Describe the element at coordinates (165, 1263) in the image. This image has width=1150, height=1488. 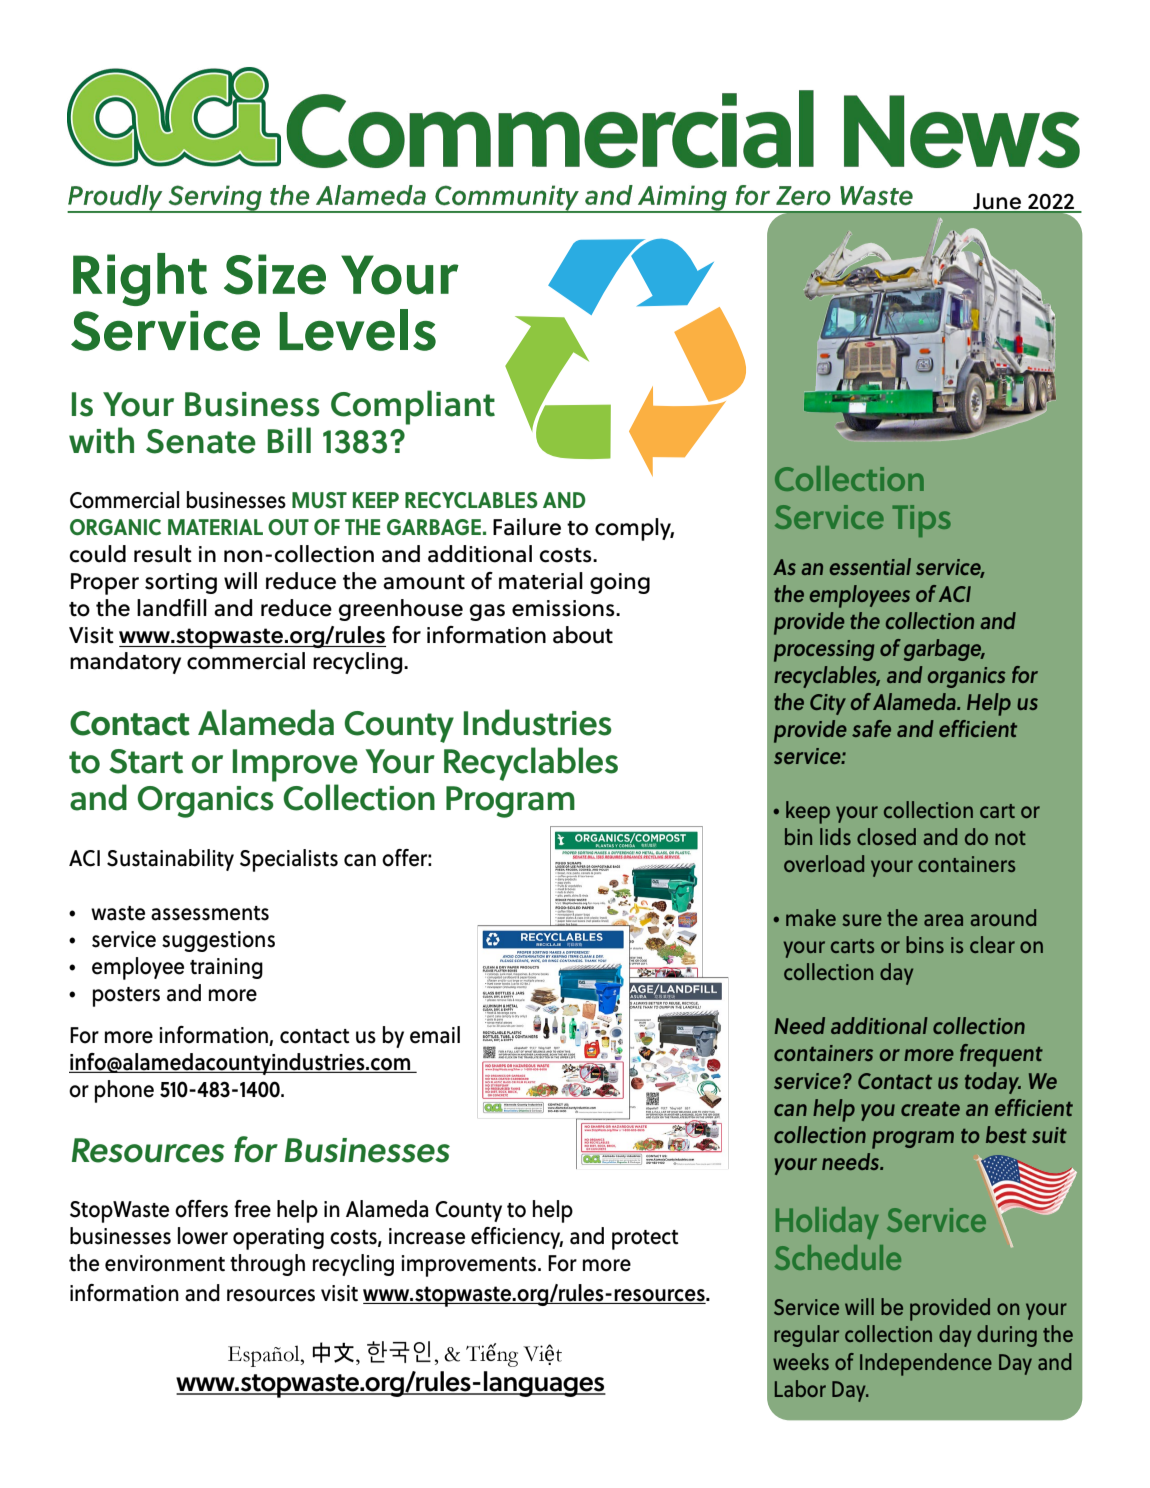
I see `environment` at that location.
